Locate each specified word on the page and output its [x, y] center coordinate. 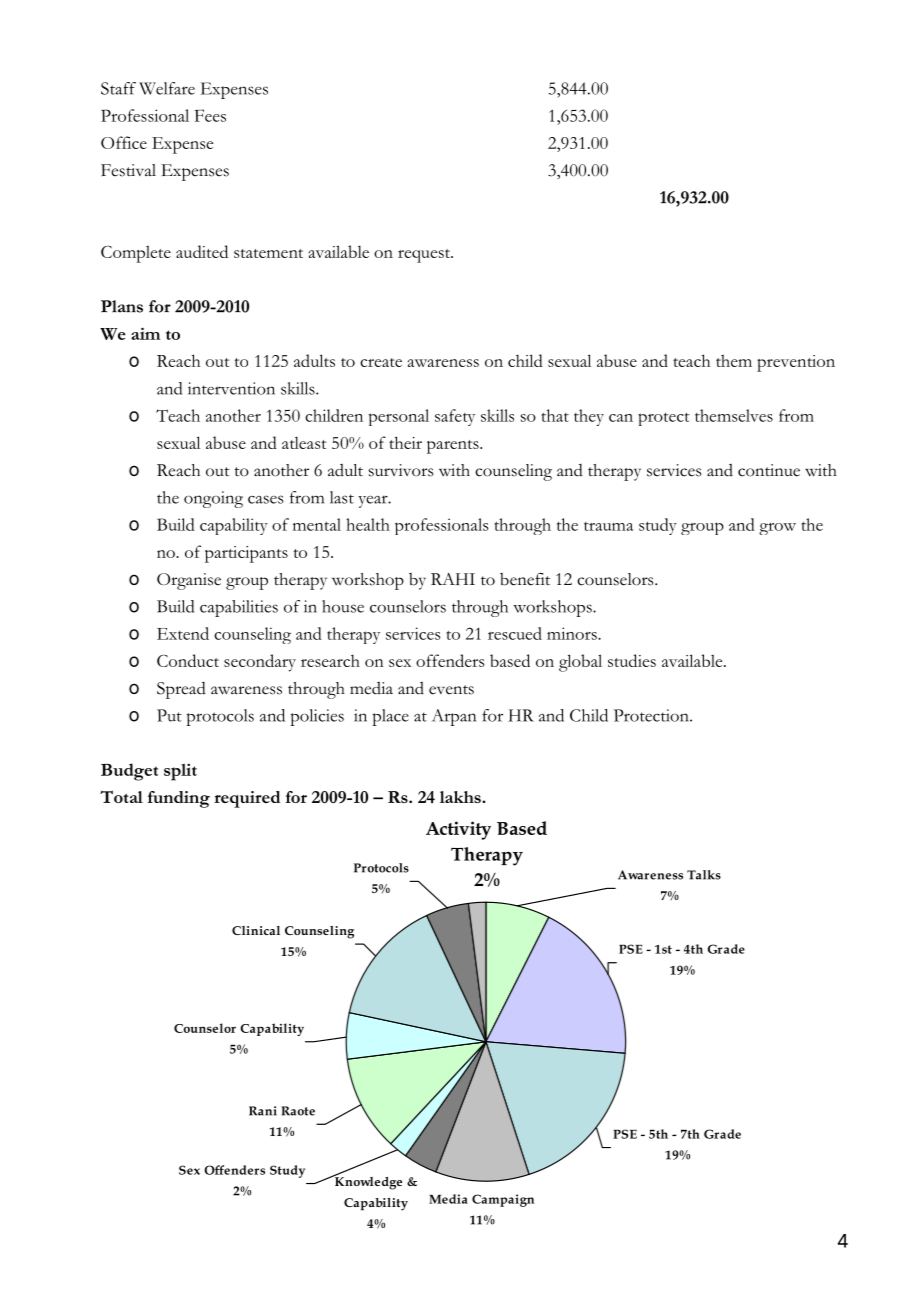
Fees [210, 115]
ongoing [213, 499]
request [425, 256]
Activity [458, 830]
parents [454, 447]
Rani [263, 1111]
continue [769, 470]
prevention [796, 363]
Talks [704, 875]
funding [179, 799]
